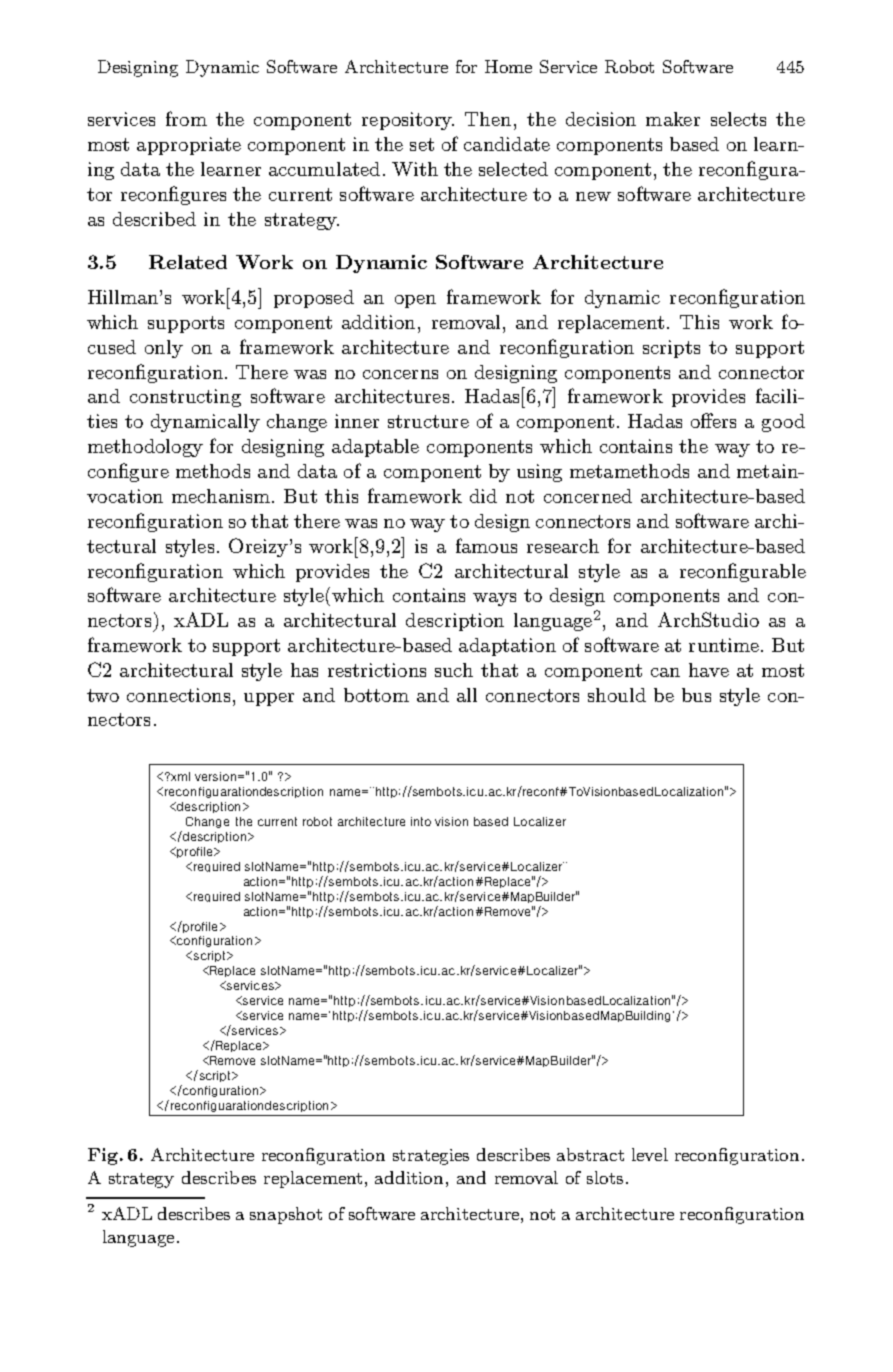  What do you see at coordinates (673, 119) in the image?
I see `maker` at bounding box center [673, 119].
